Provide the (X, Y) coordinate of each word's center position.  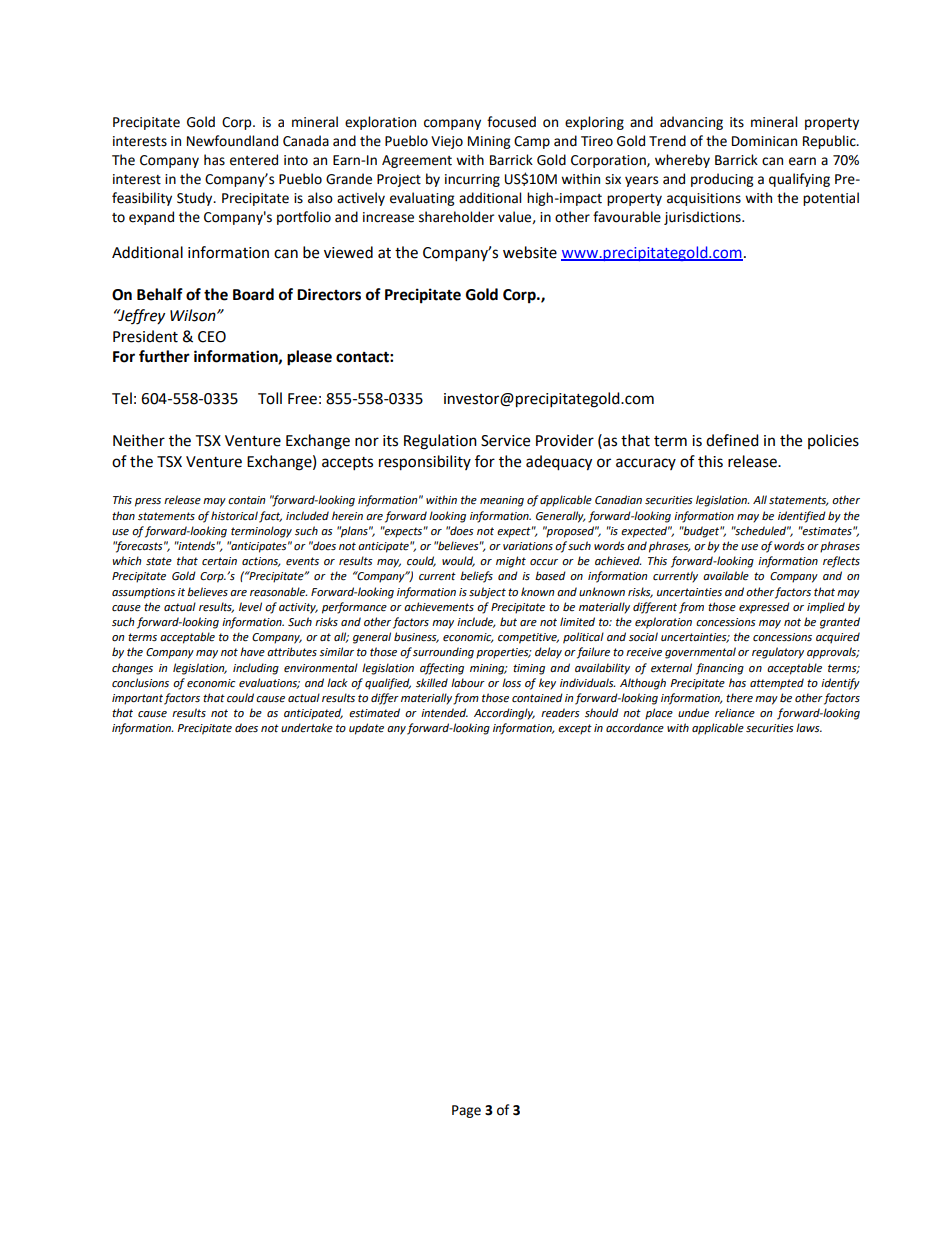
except (575, 729)
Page (466, 1111)
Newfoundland (232, 141)
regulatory (778, 653)
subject (487, 593)
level (250, 607)
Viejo (447, 142)
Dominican (764, 141)
